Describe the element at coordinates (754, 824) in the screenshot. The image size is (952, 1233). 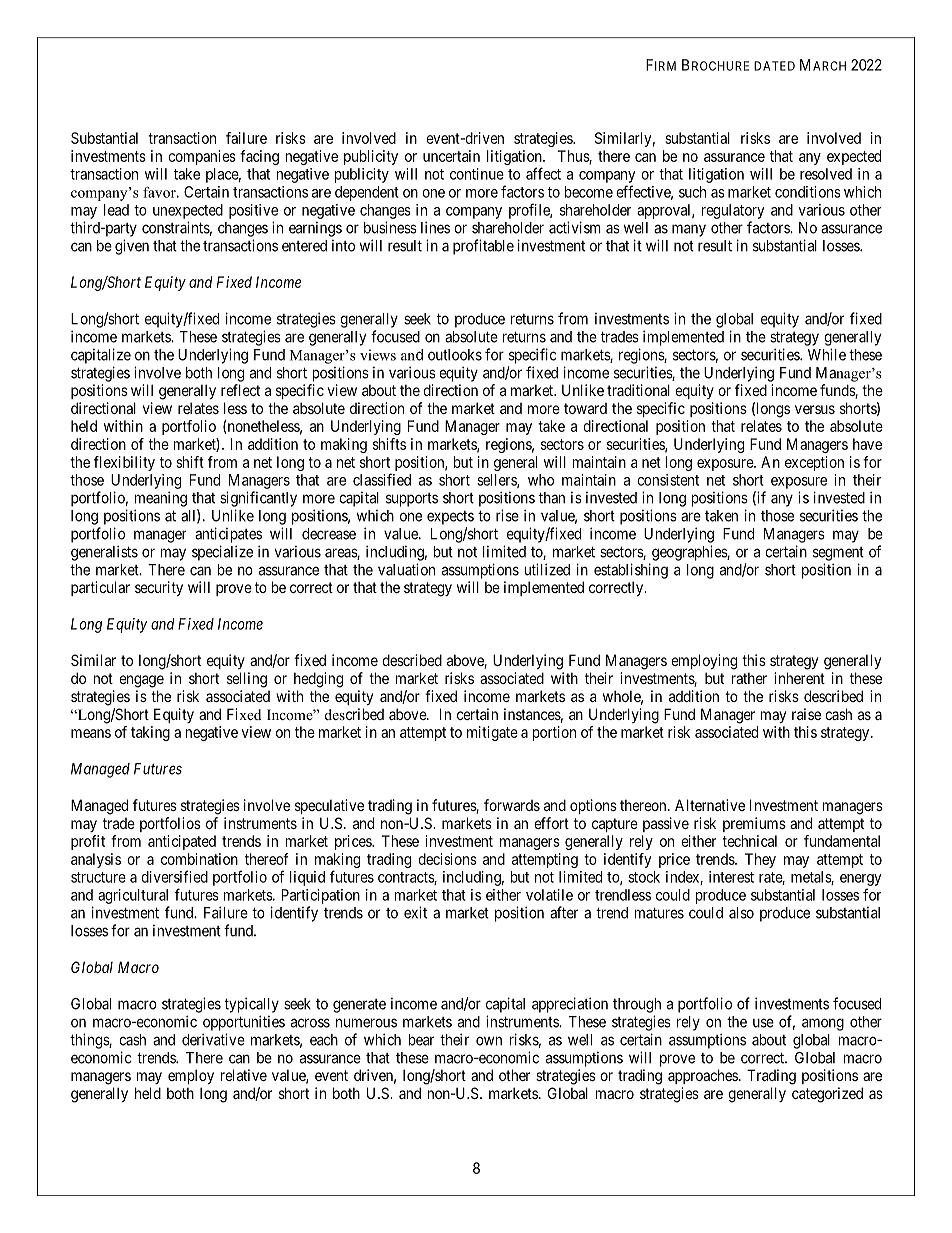
I see `premiums` at that location.
